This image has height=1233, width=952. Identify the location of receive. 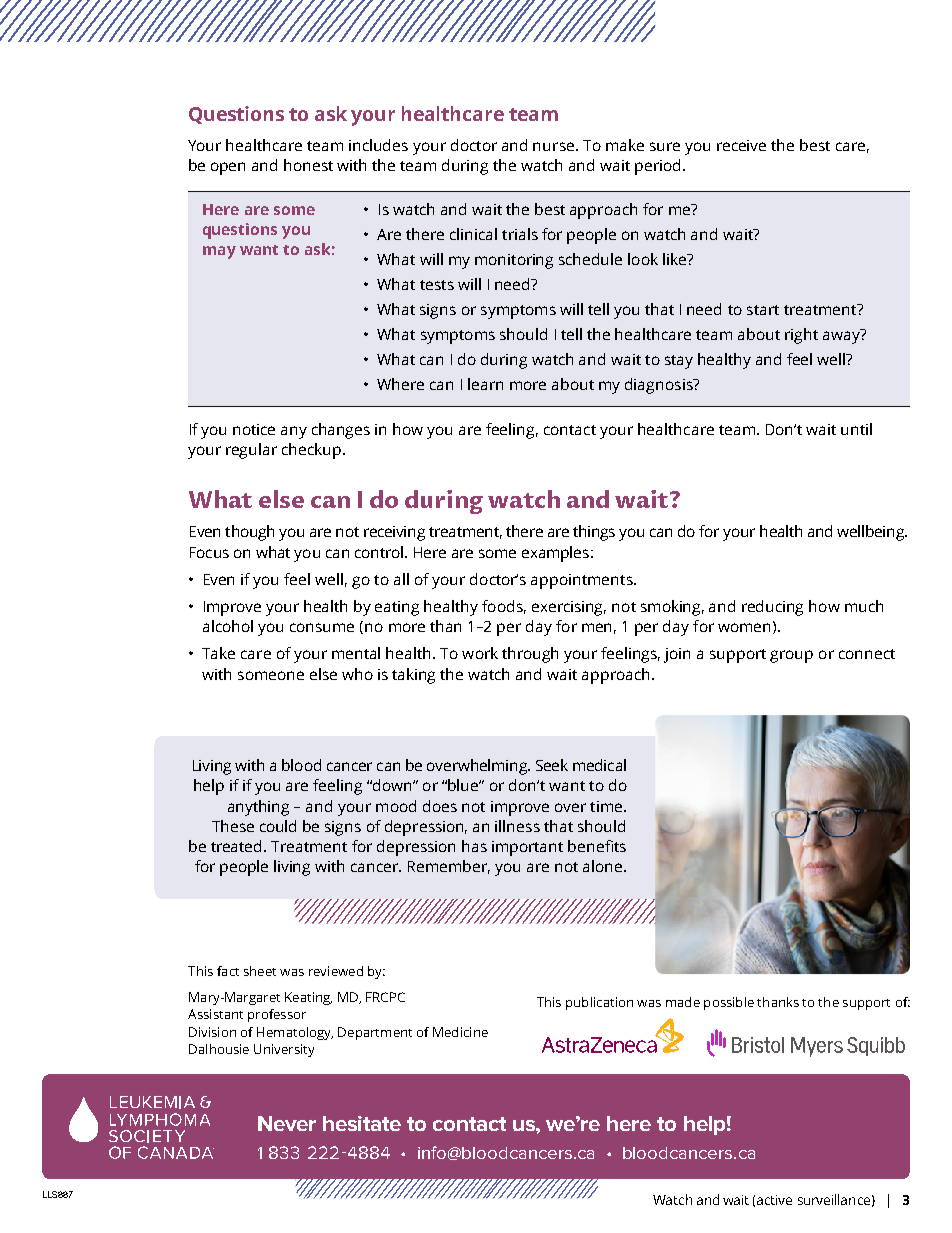
(741, 145).
